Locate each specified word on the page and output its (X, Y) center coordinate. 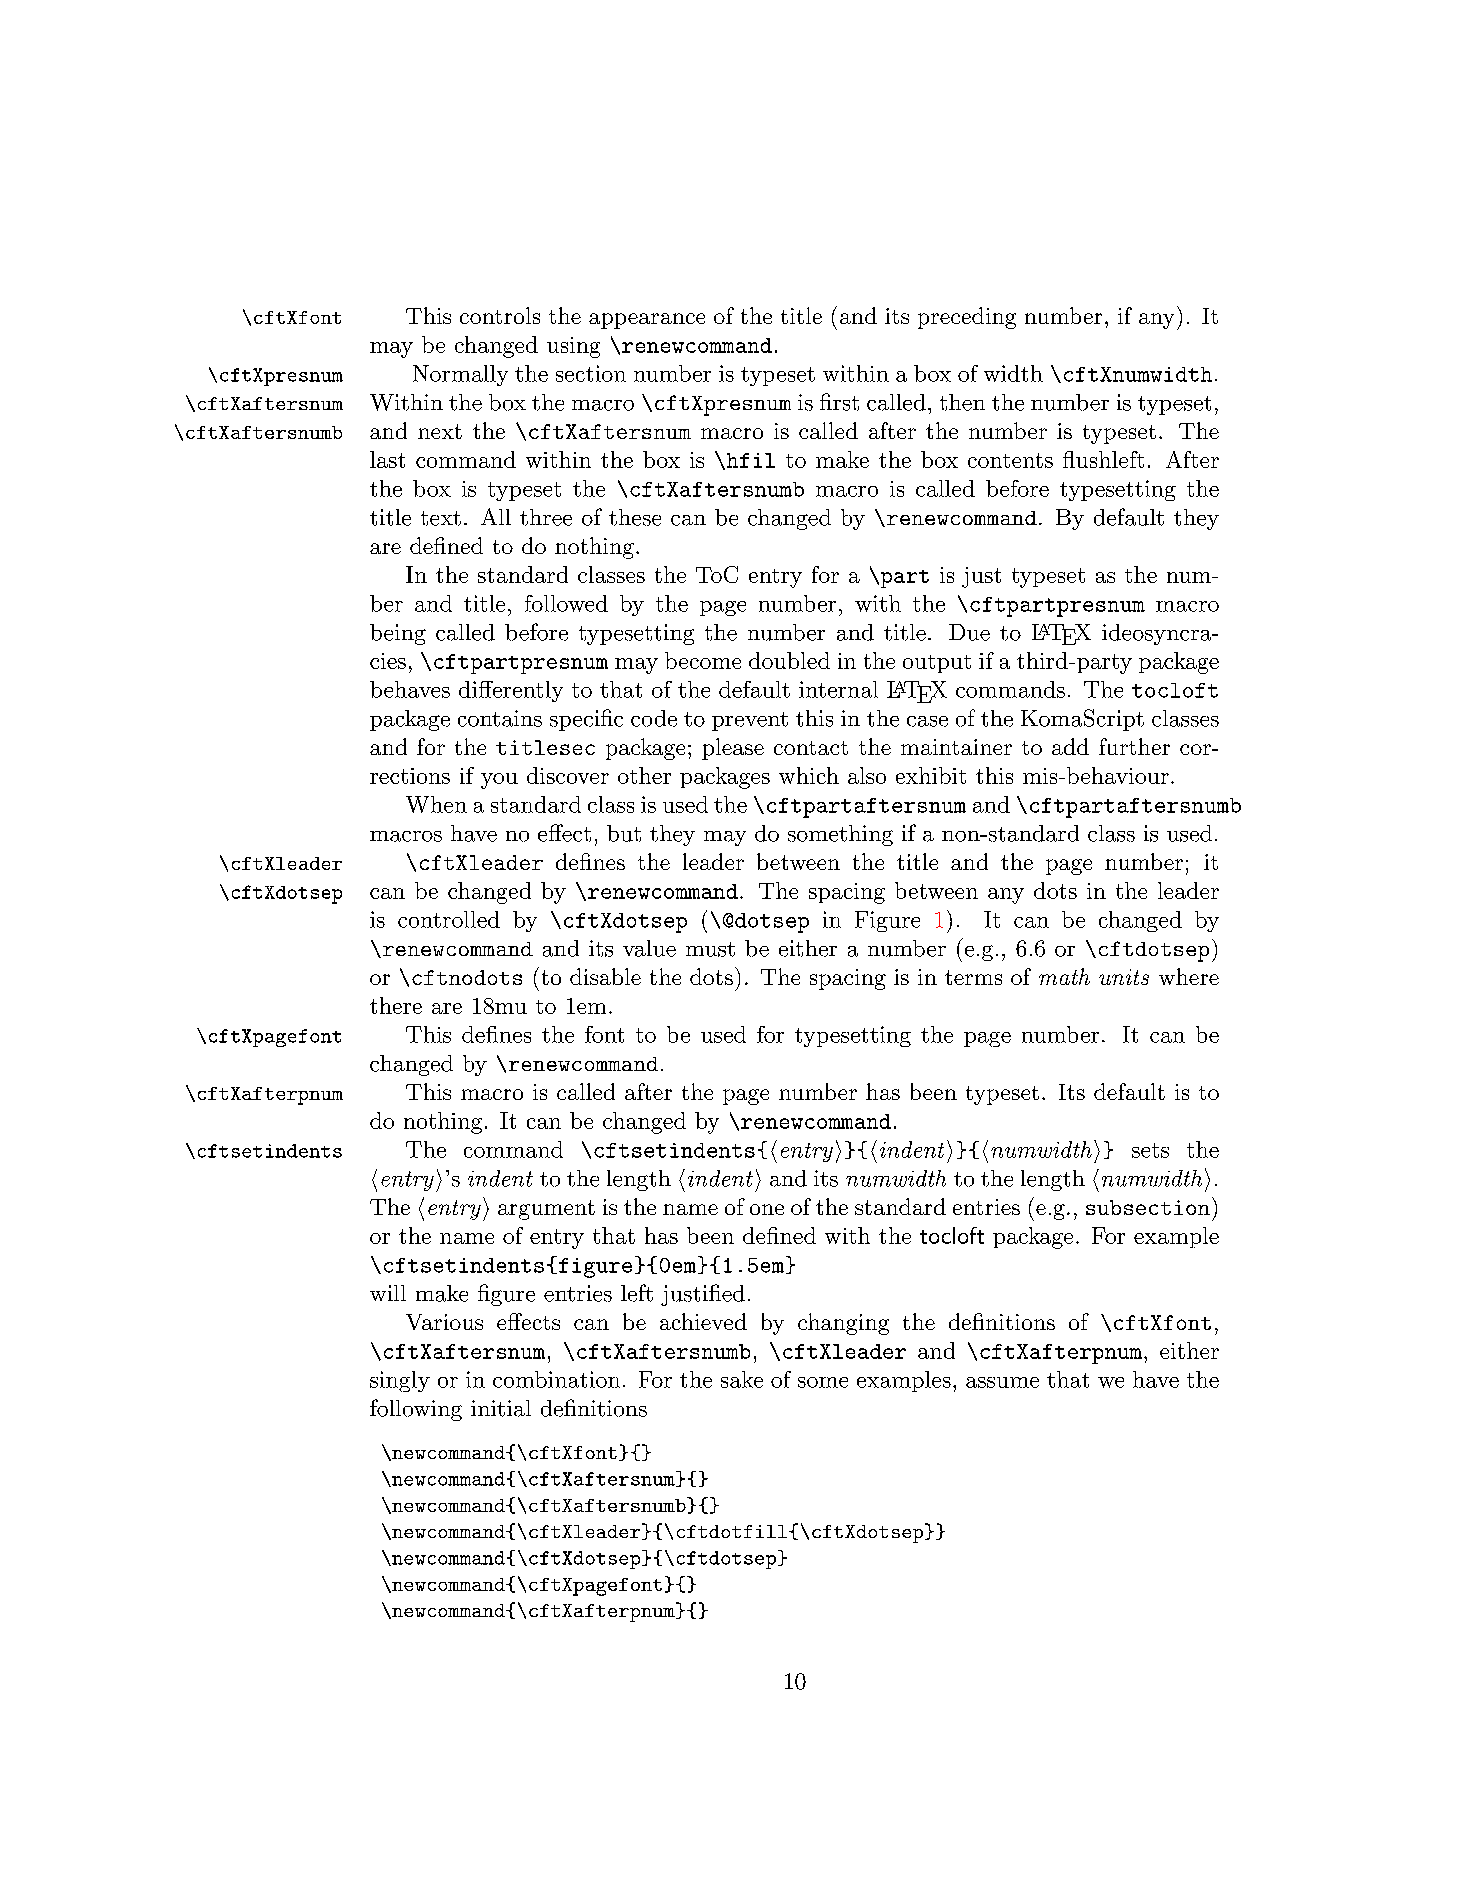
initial (501, 1408)
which (809, 775)
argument (546, 1210)
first (839, 402)
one (767, 1209)
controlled (449, 919)
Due (969, 632)
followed (566, 603)
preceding (967, 318)
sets (1150, 1150)
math (1064, 976)
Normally (460, 375)
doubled (789, 660)
